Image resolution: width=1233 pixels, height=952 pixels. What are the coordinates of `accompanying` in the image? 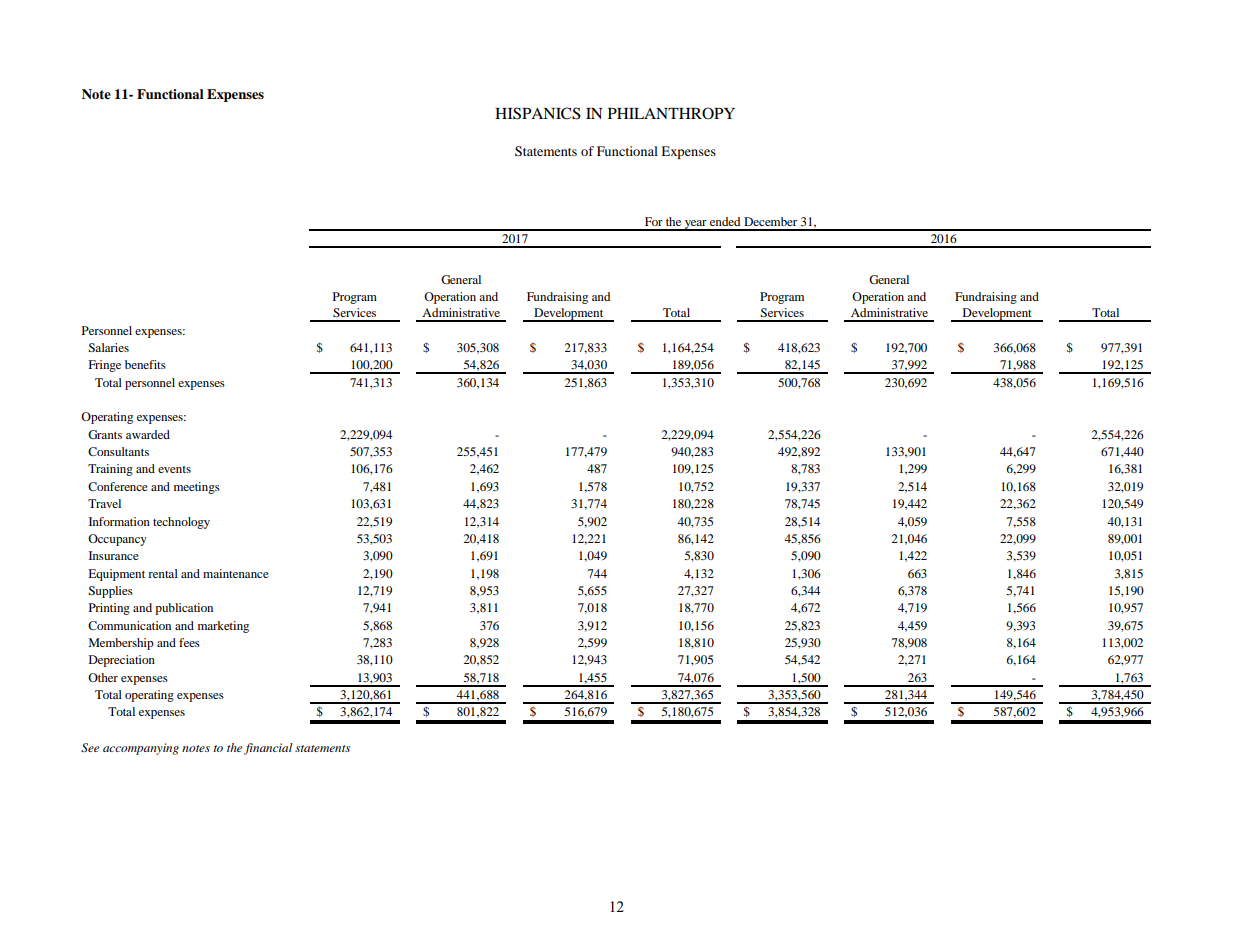 It's located at (141, 749).
